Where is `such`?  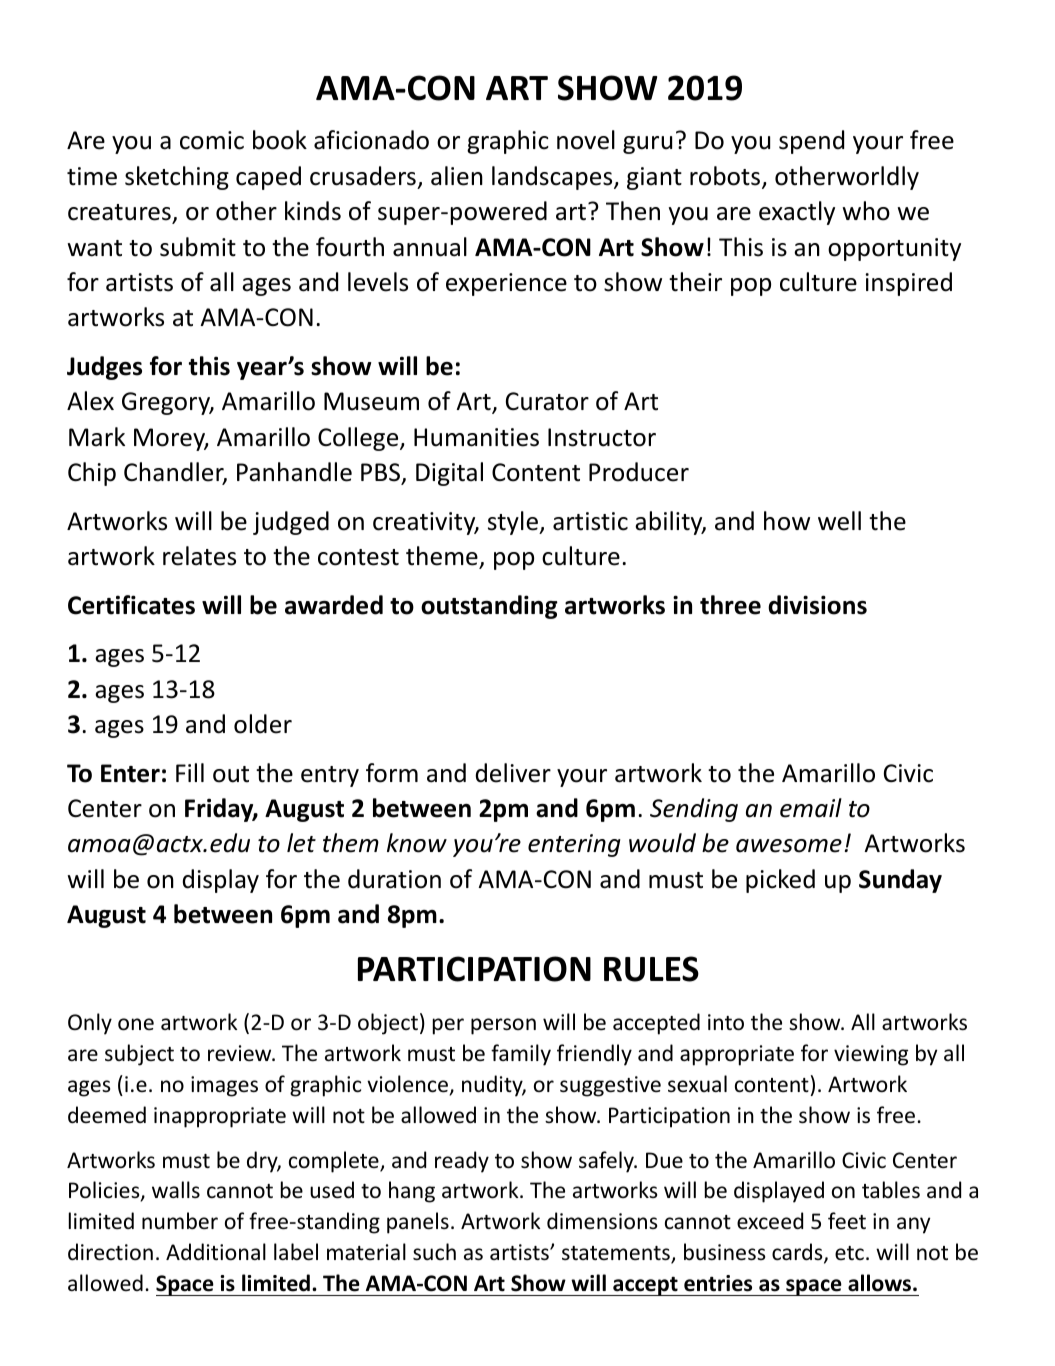
such is located at coordinates (434, 1252).
